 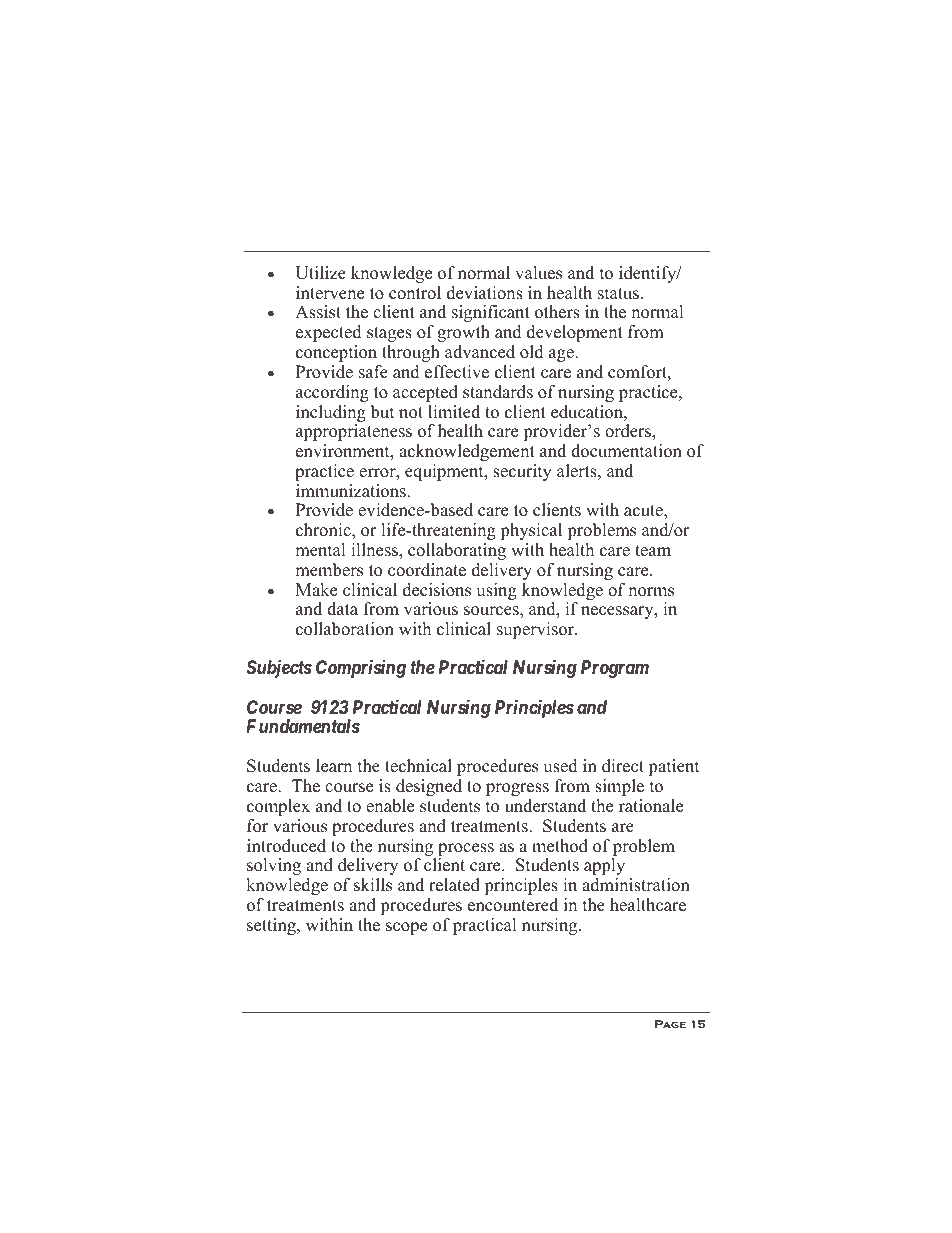 What do you see at coordinates (329, 570) in the image?
I see `members` at bounding box center [329, 570].
